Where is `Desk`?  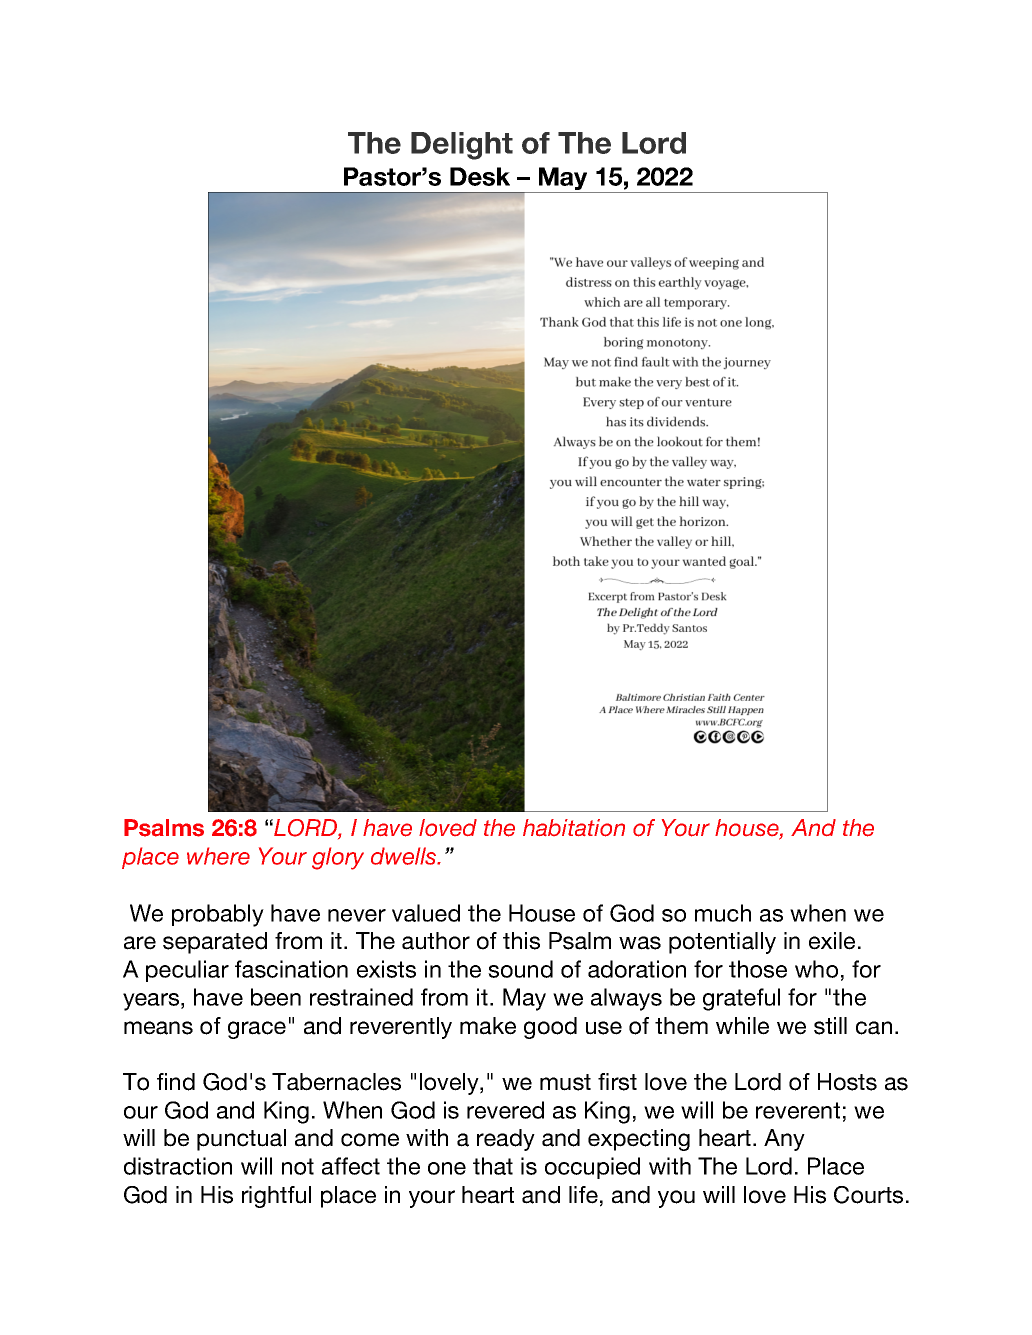
Desk is located at coordinates (480, 176).
